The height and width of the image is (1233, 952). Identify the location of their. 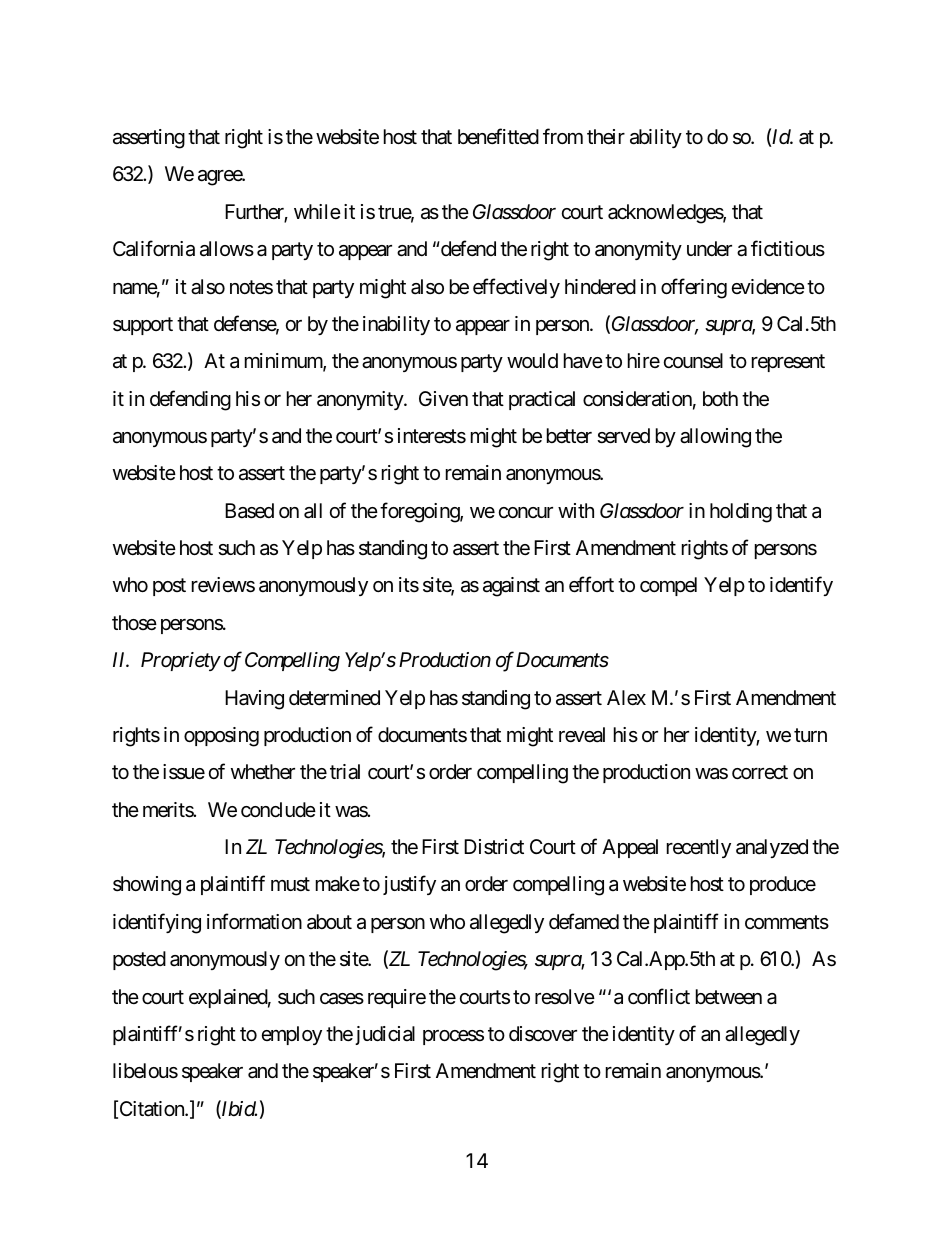
(606, 136).
